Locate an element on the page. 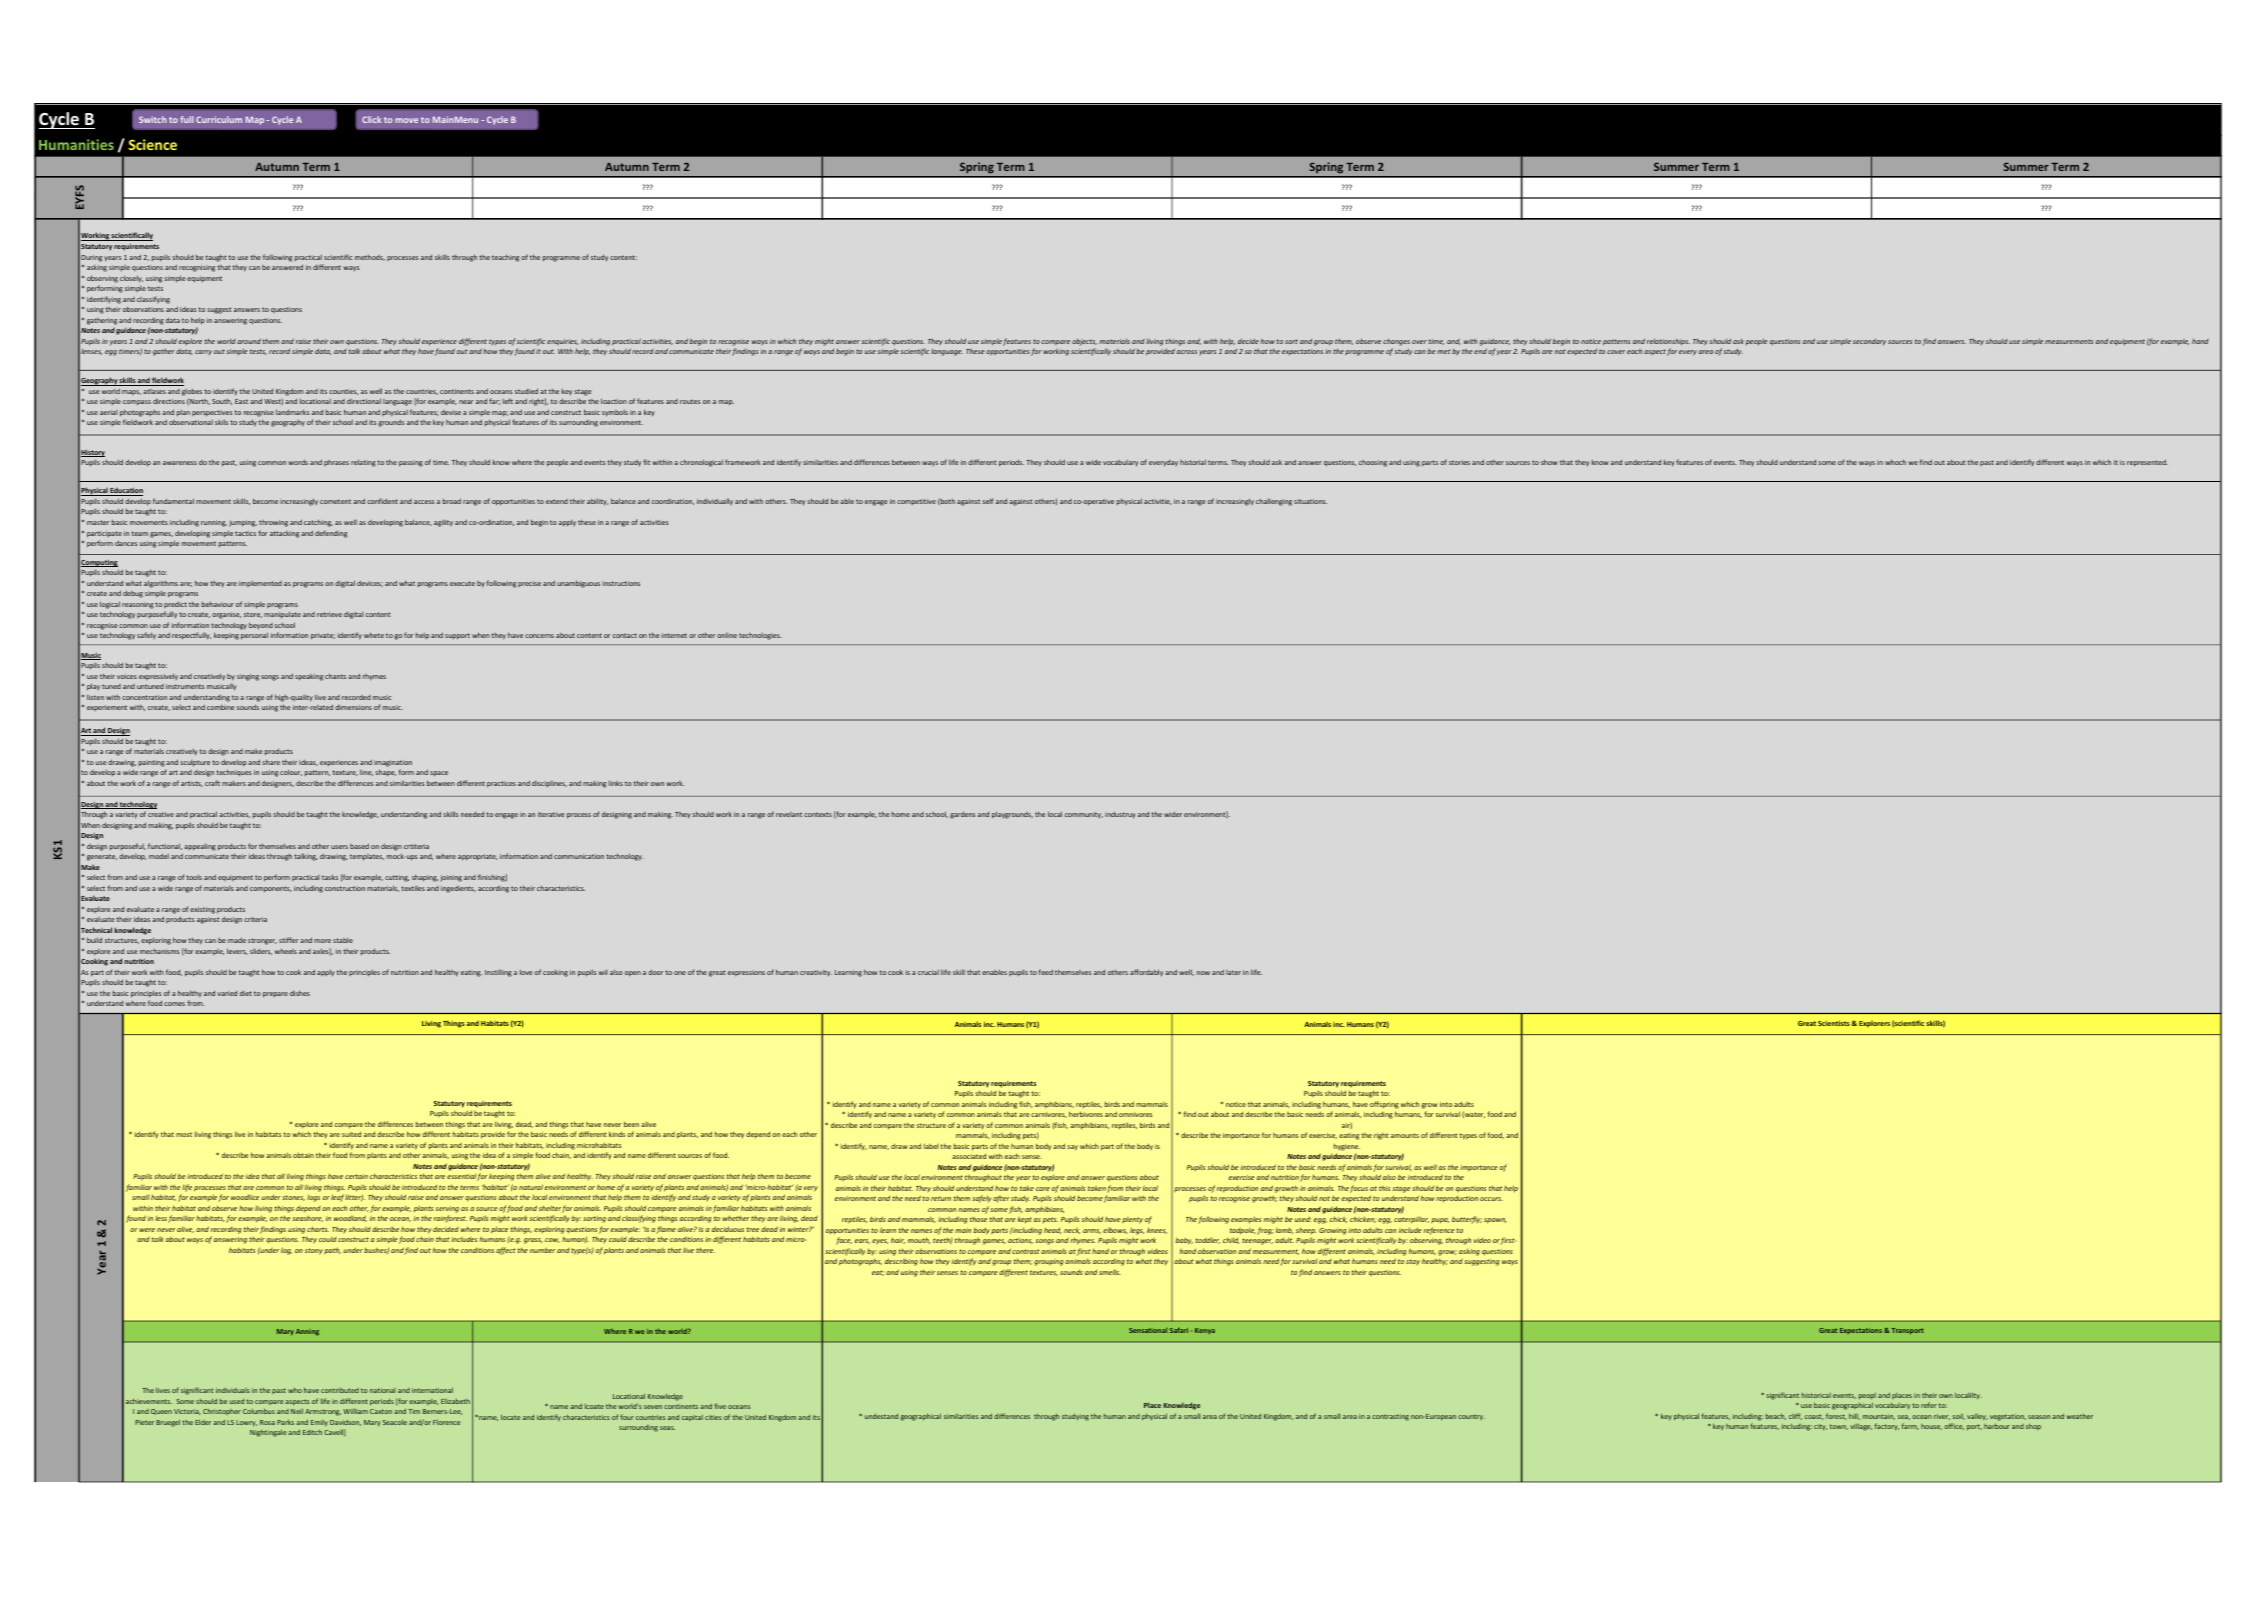 This document has height=1603, width=2266. Sensational is located at coordinates (1148, 1330).
